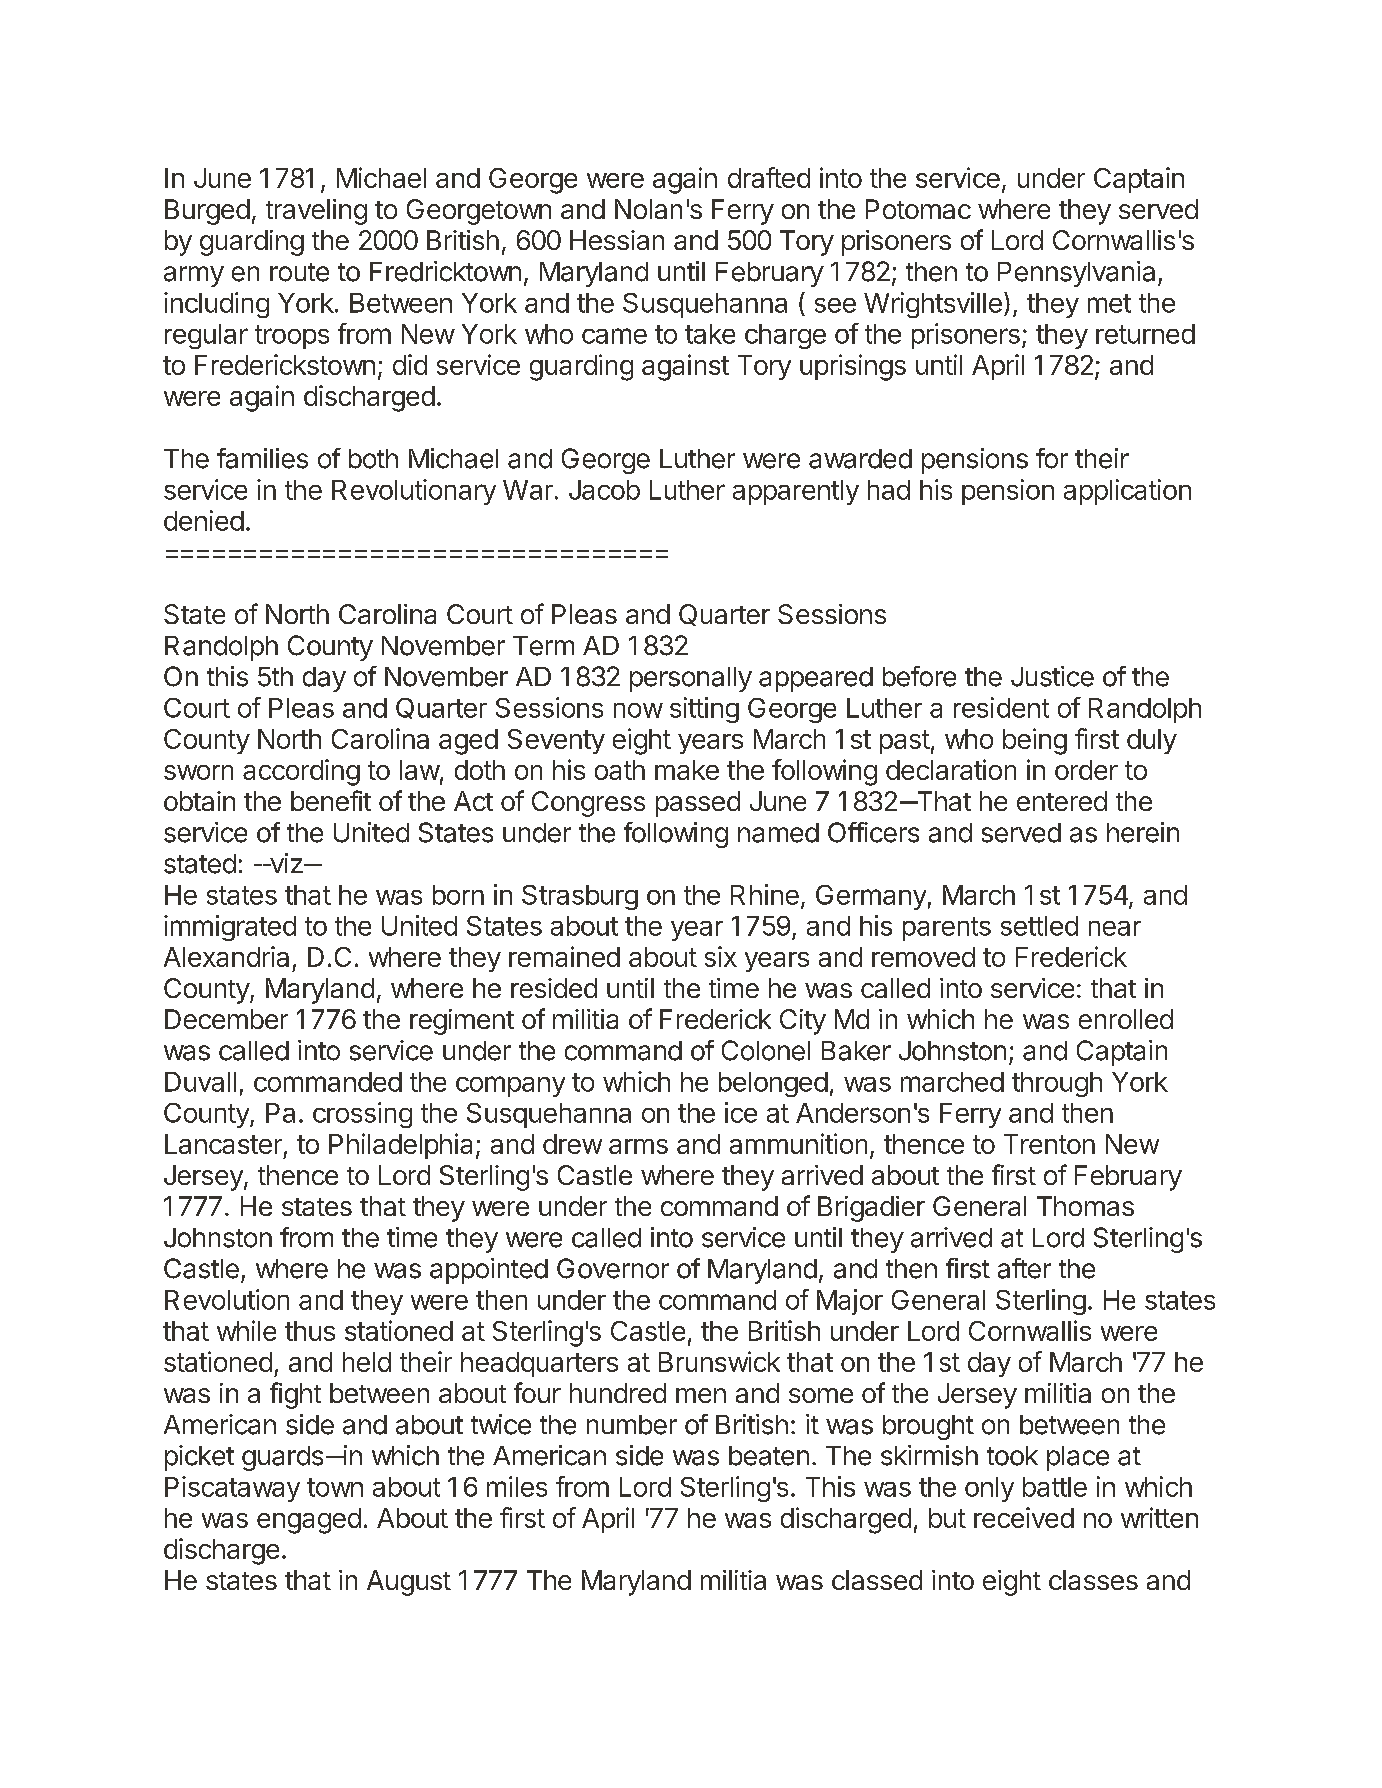  What do you see at coordinates (409, 1583) in the screenshot?
I see `August` at bounding box center [409, 1583].
